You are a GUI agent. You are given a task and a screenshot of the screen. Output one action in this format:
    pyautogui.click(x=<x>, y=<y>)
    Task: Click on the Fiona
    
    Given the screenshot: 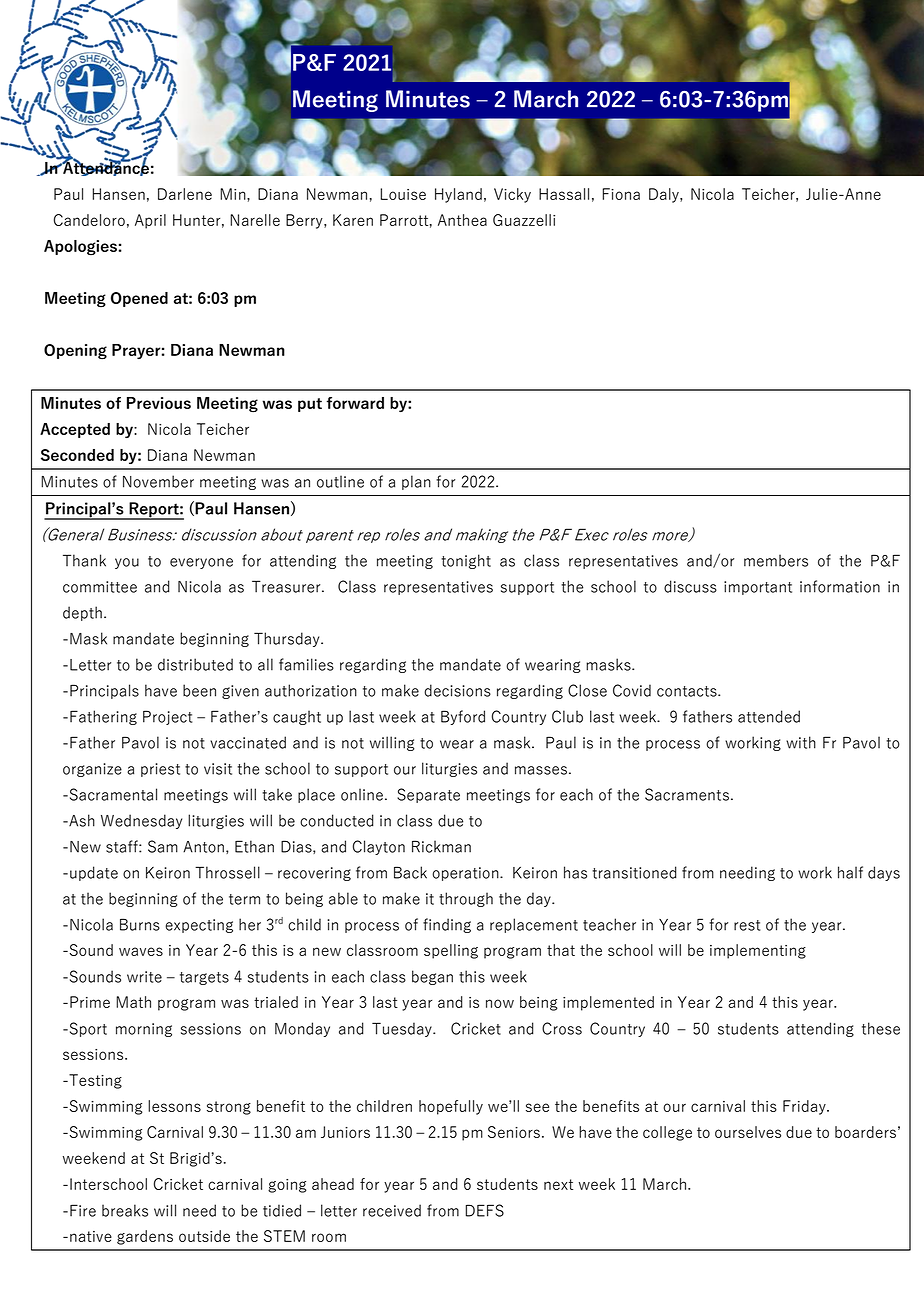 What is the action you would take?
    pyautogui.click(x=621, y=194)
